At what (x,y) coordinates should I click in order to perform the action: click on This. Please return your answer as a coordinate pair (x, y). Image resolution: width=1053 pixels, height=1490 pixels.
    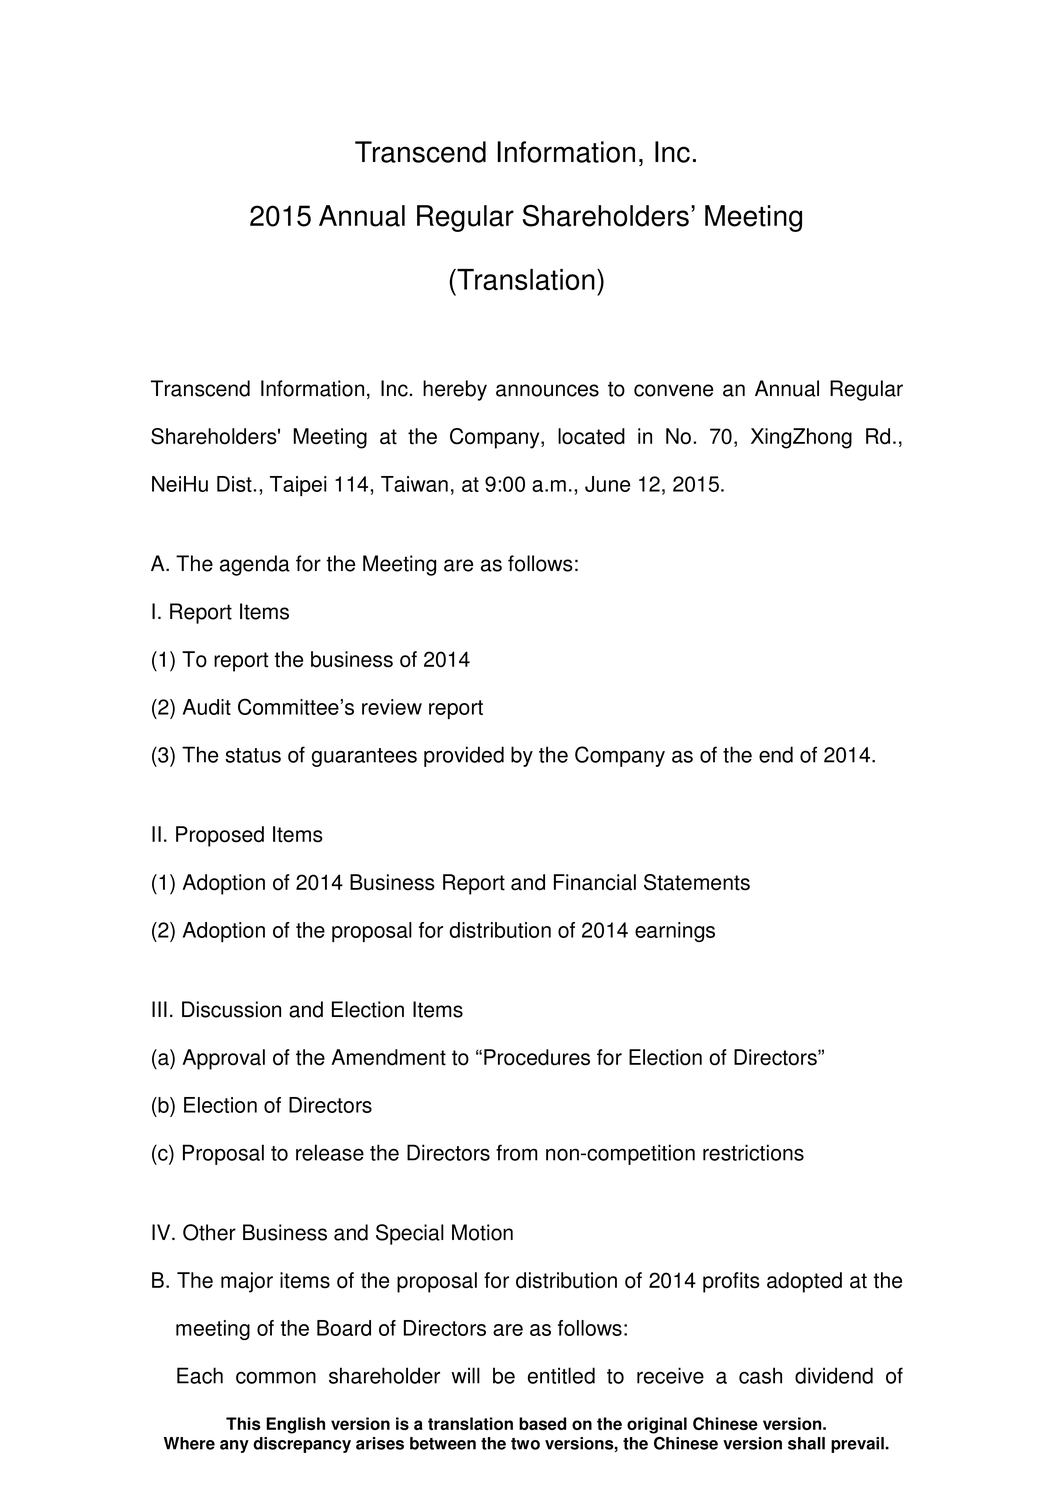
    Looking at the image, I should click on (243, 1423).
